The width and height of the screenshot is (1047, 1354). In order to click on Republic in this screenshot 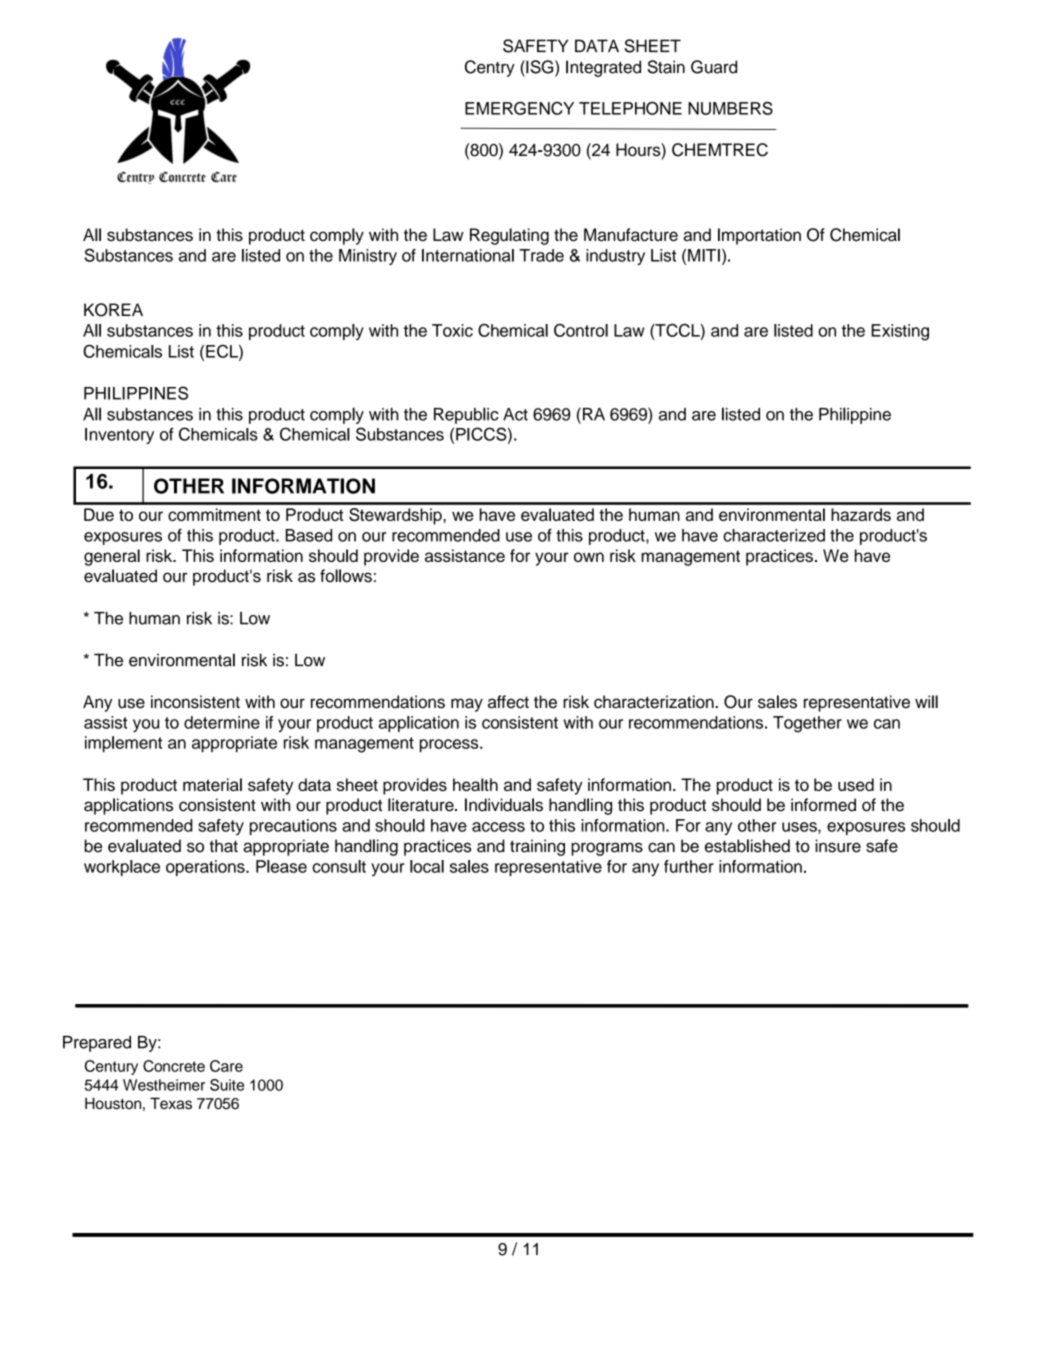, I will do `click(466, 415)`.
